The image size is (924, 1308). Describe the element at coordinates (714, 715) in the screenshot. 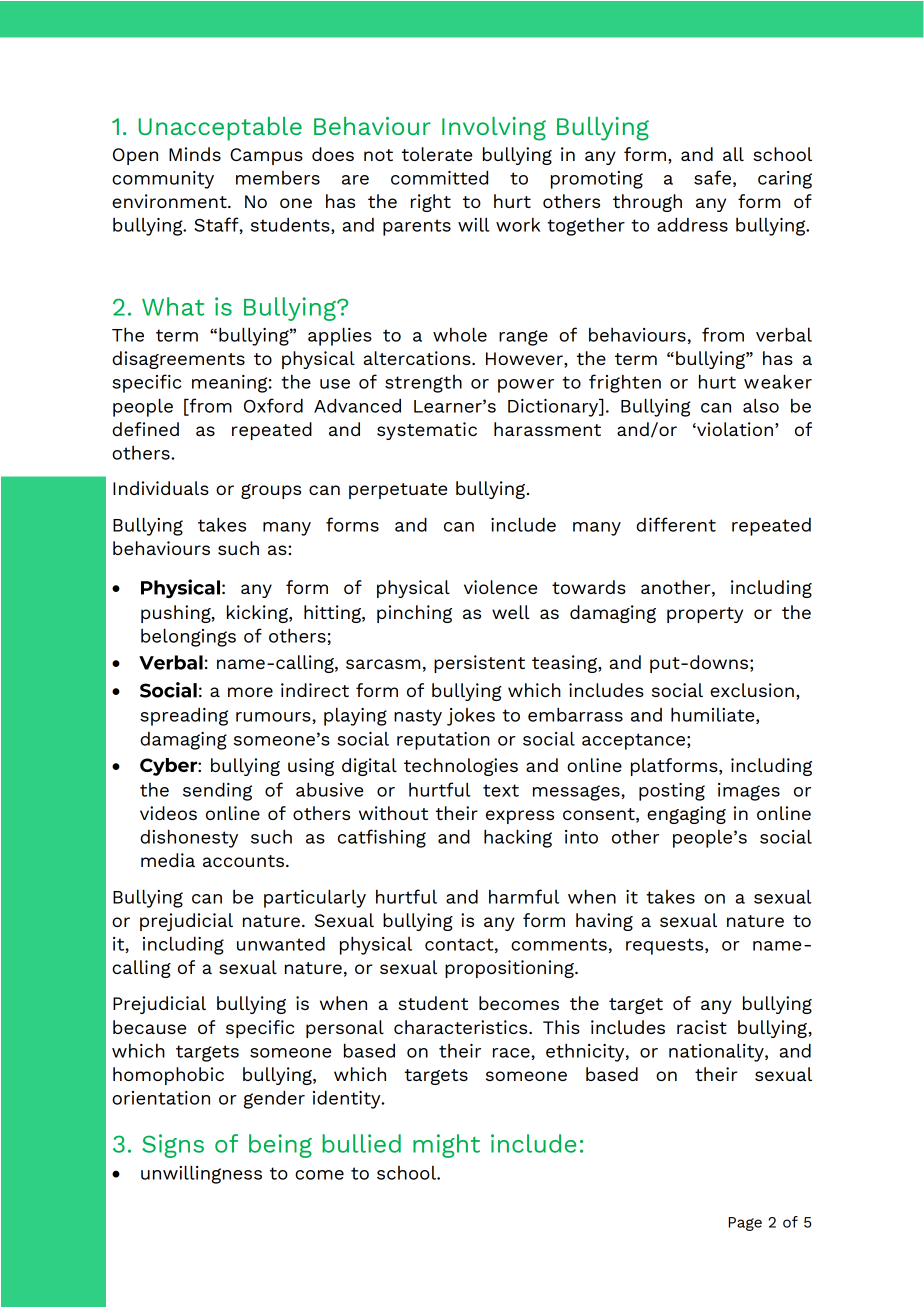

I see `humiliate` at that location.
